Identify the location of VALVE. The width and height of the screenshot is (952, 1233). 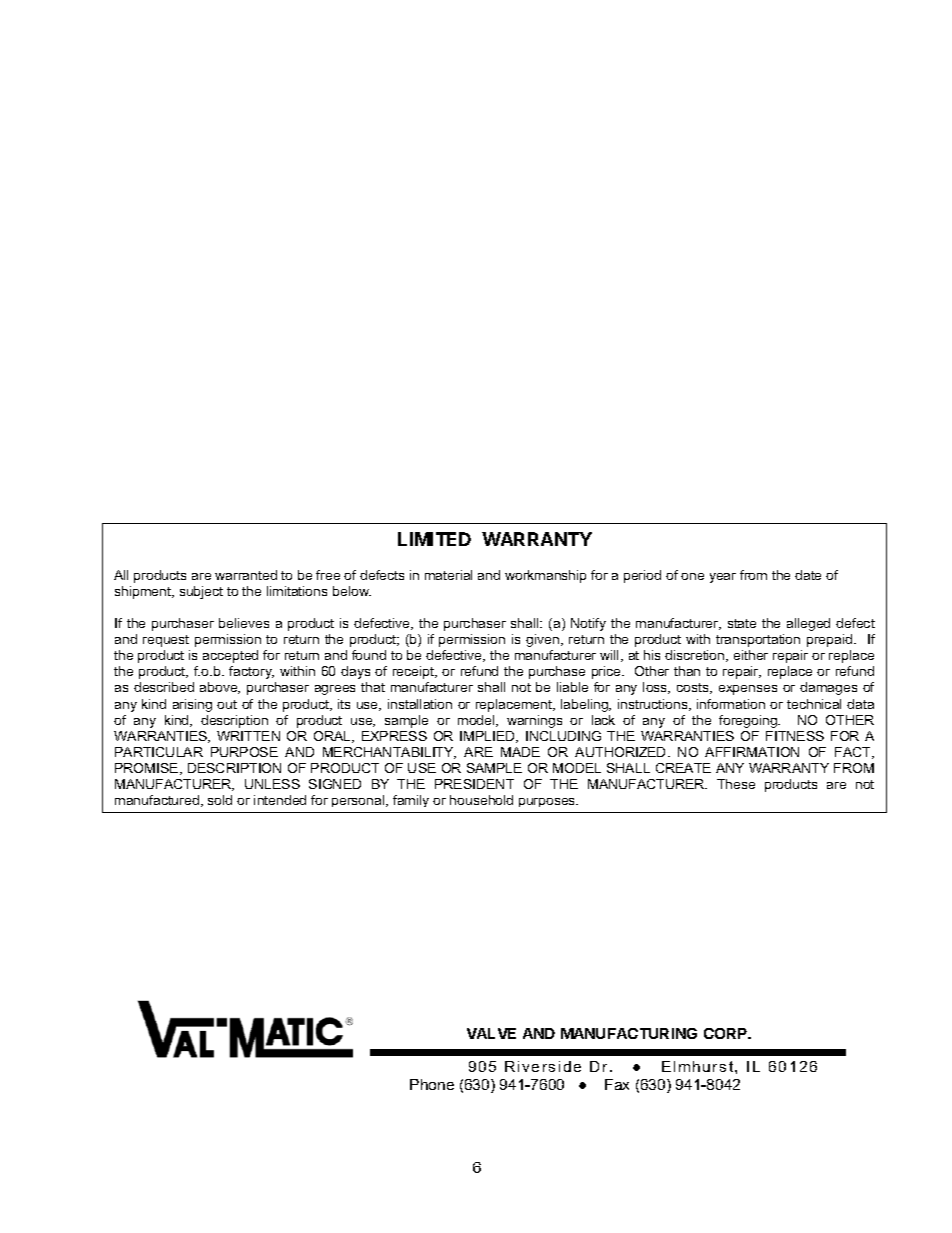
(491, 1033).
